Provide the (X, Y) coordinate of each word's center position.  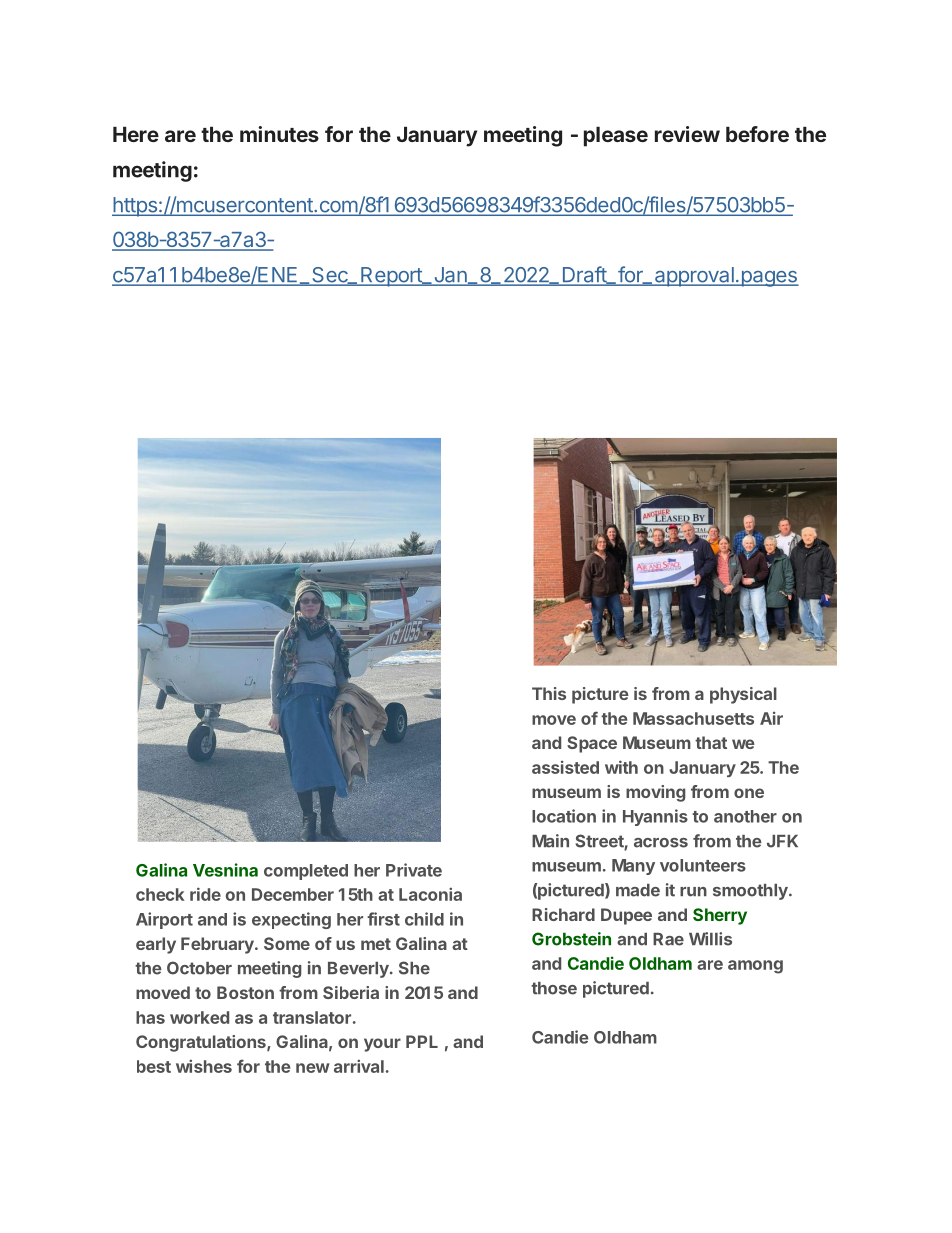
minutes (279, 134)
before (757, 134)
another (745, 816)
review (687, 134)
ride (205, 894)
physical (743, 695)
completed (306, 872)
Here (136, 134)
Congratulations (202, 1043)
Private (414, 870)
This (549, 693)
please (616, 137)
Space (592, 744)
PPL (422, 1041)
